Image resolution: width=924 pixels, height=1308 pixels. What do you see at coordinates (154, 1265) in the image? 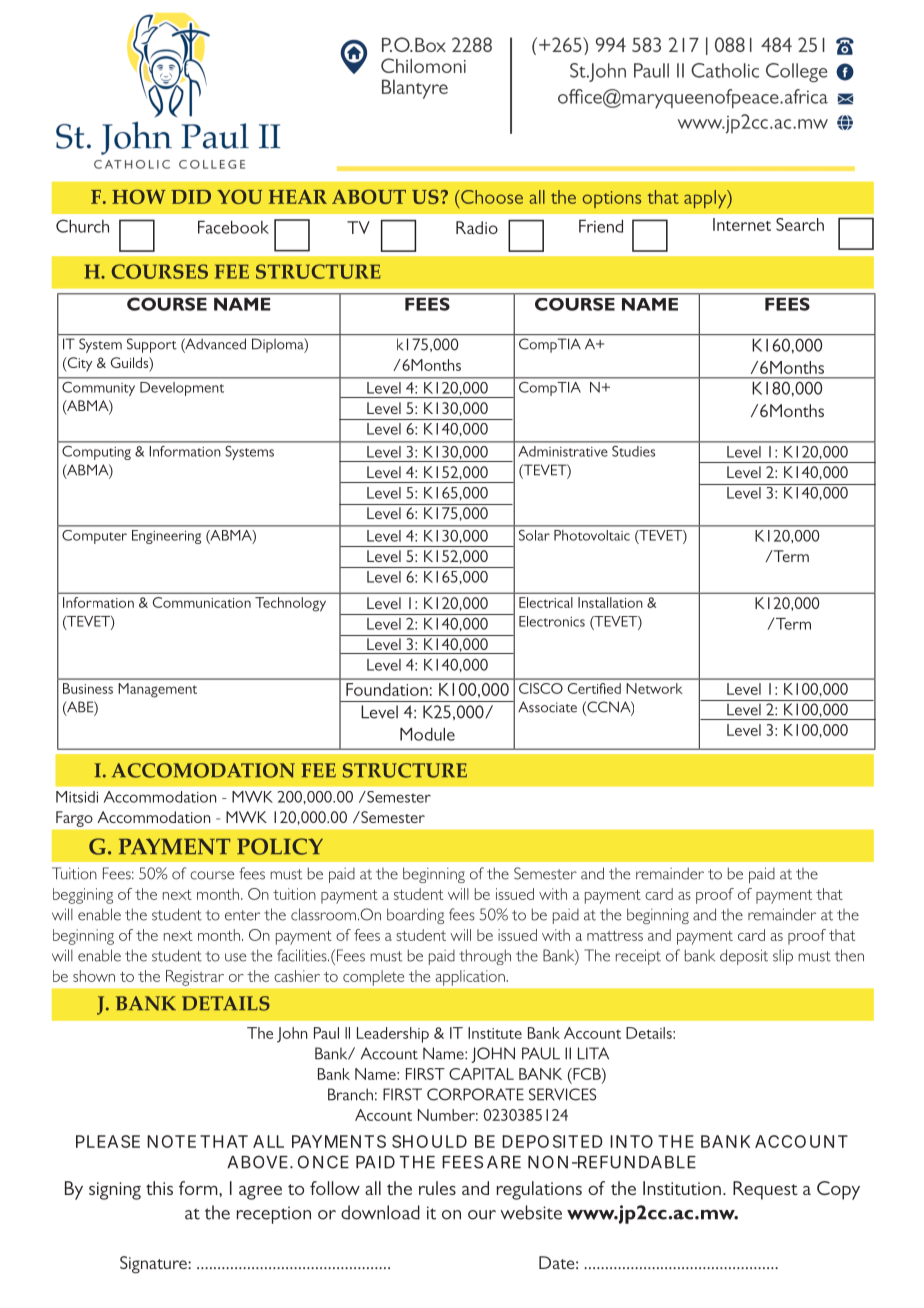
I see `Signature` at bounding box center [154, 1265].
